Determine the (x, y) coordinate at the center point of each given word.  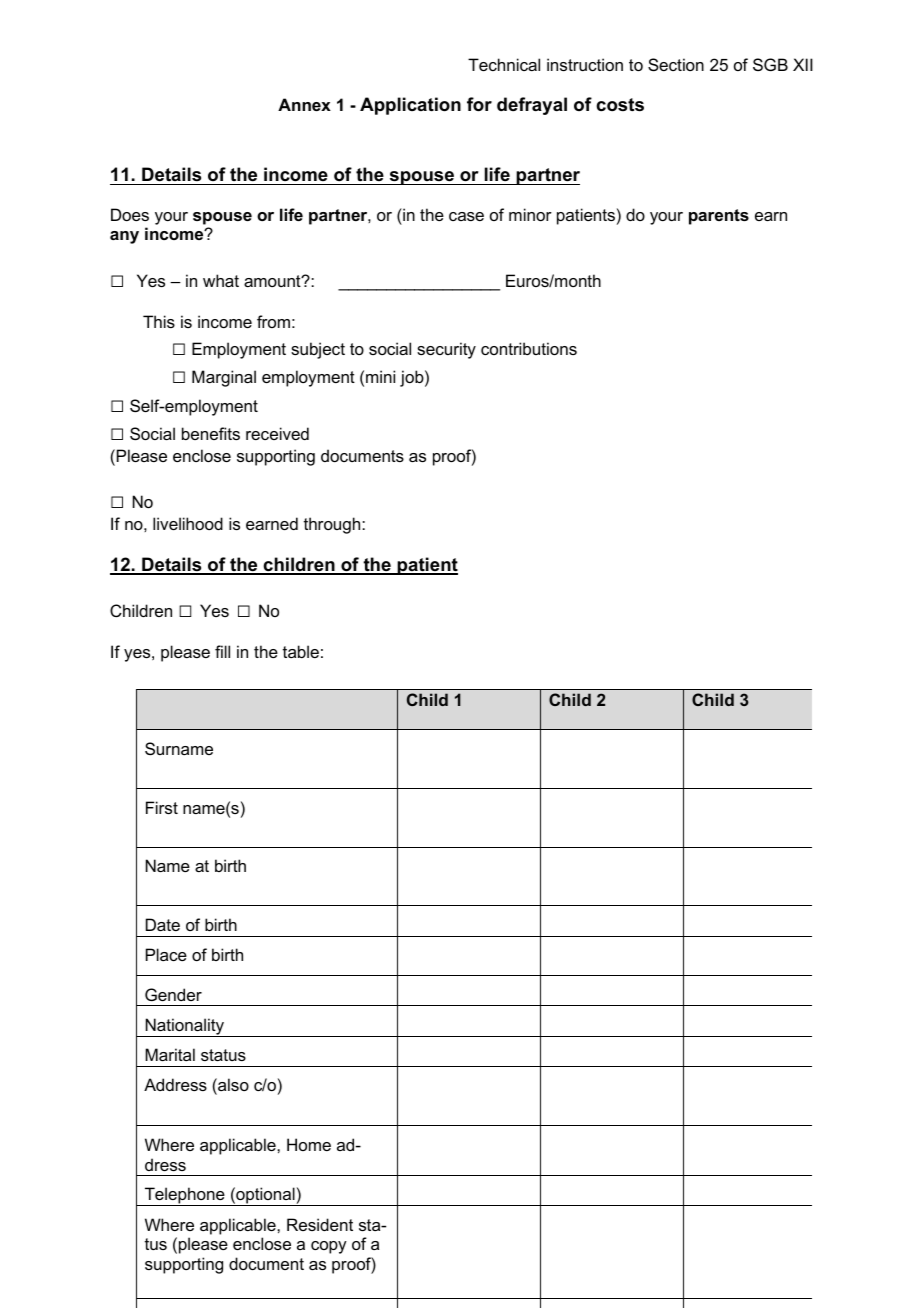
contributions (529, 348)
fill (222, 651)
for (479, 104)
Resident (320, 1224)
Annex (304, 104)
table (301, 651)
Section (676, 64)
